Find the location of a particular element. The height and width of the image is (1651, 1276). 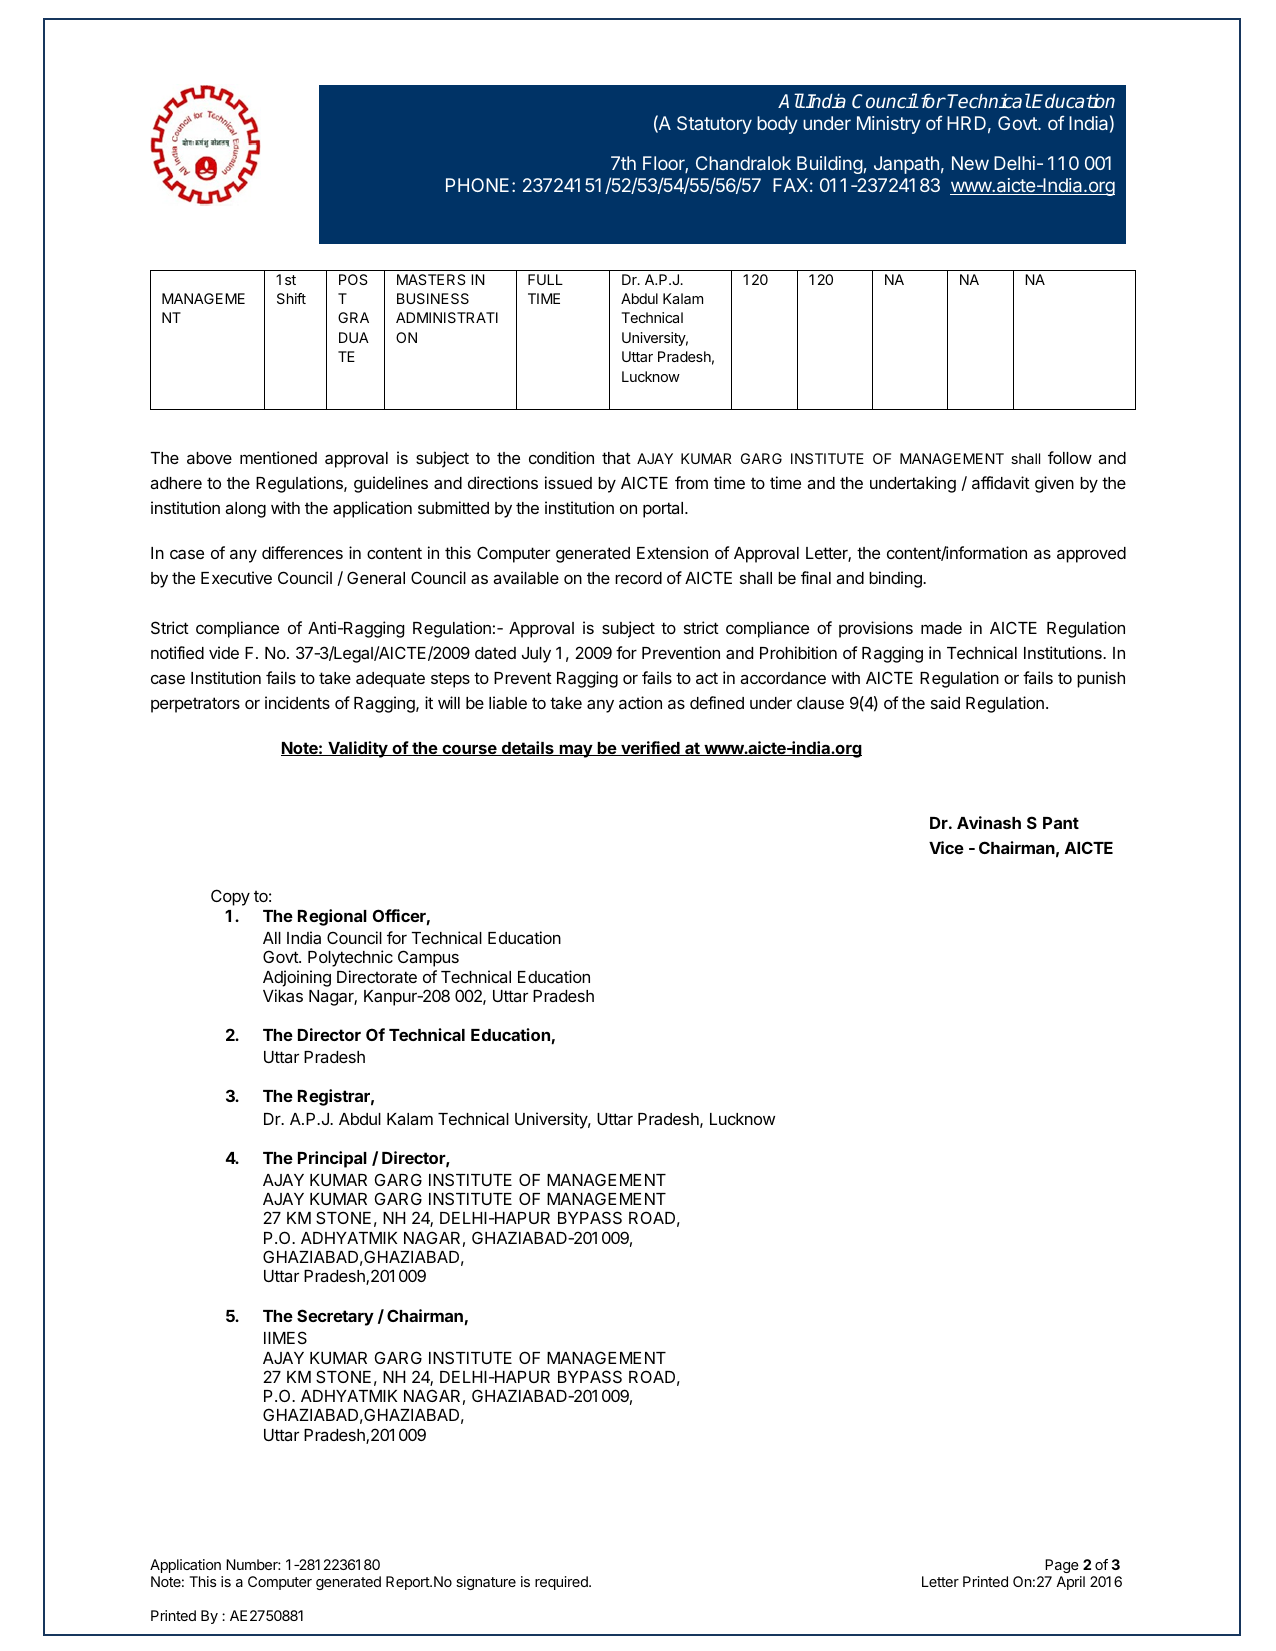

mentioned is located at coordinates (278, 457).
